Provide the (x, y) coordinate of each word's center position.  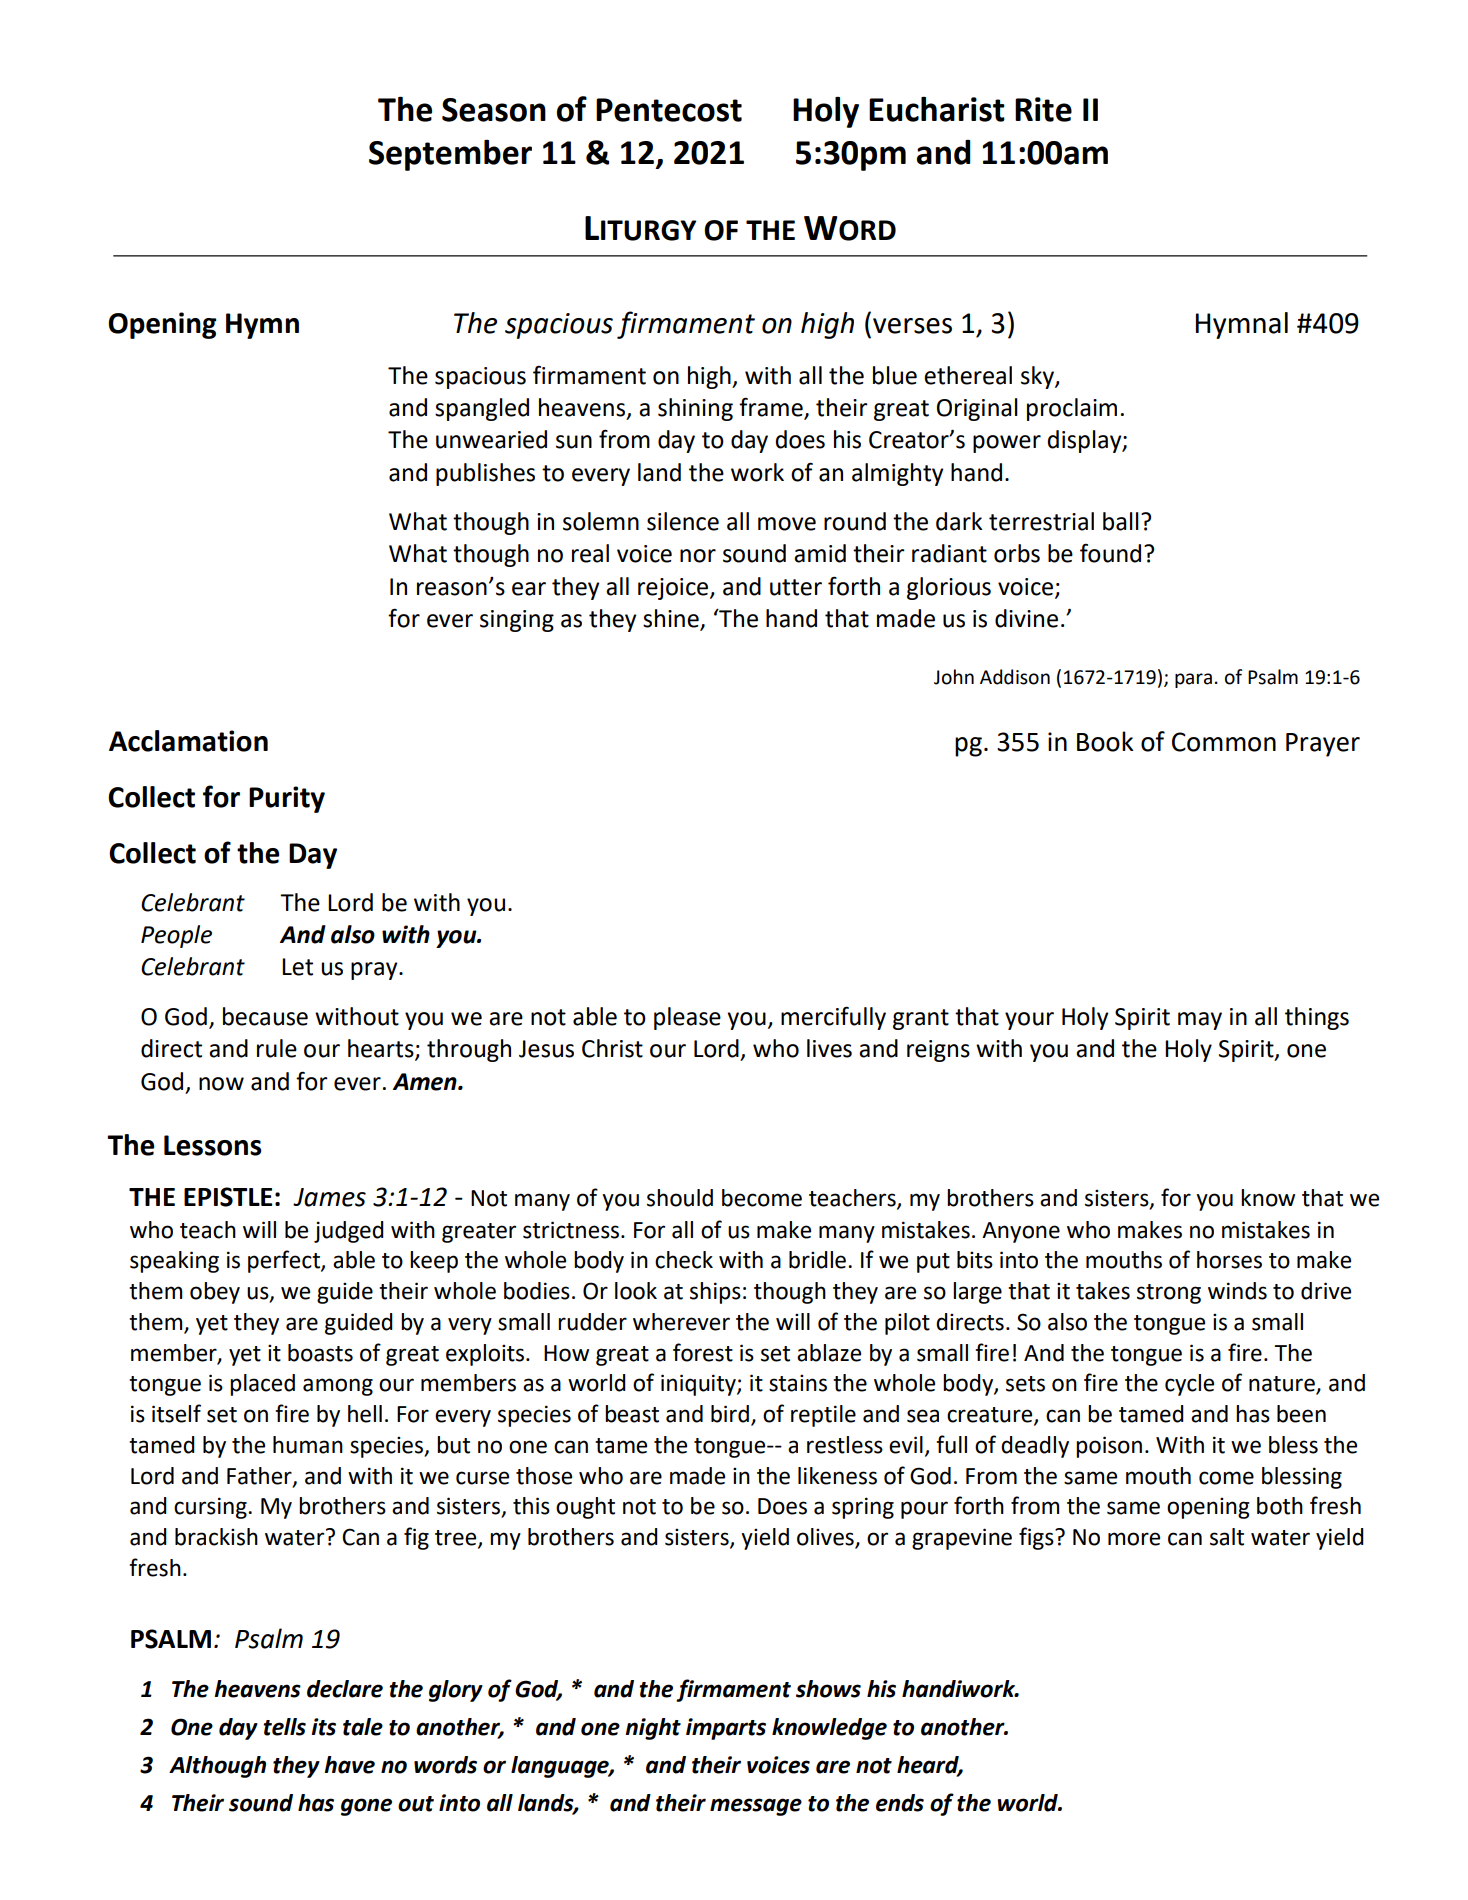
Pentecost (669, 110)
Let (297, 967)
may (1200, 1021)
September (450, 155)
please (687, 1018)
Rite (1043, 109)
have (349, 1765)
